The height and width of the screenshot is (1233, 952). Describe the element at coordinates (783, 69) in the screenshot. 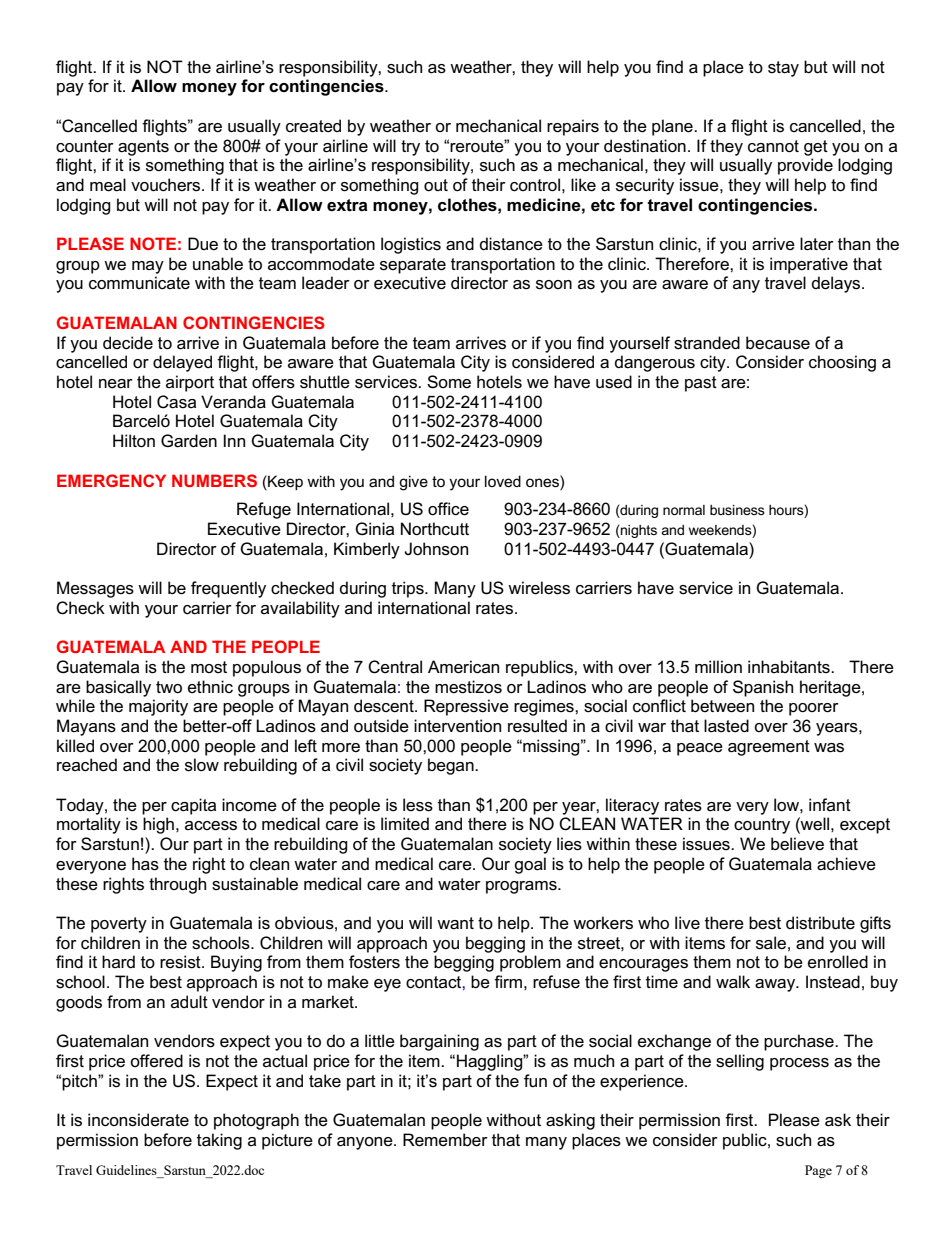

I see `stay` at that location.
